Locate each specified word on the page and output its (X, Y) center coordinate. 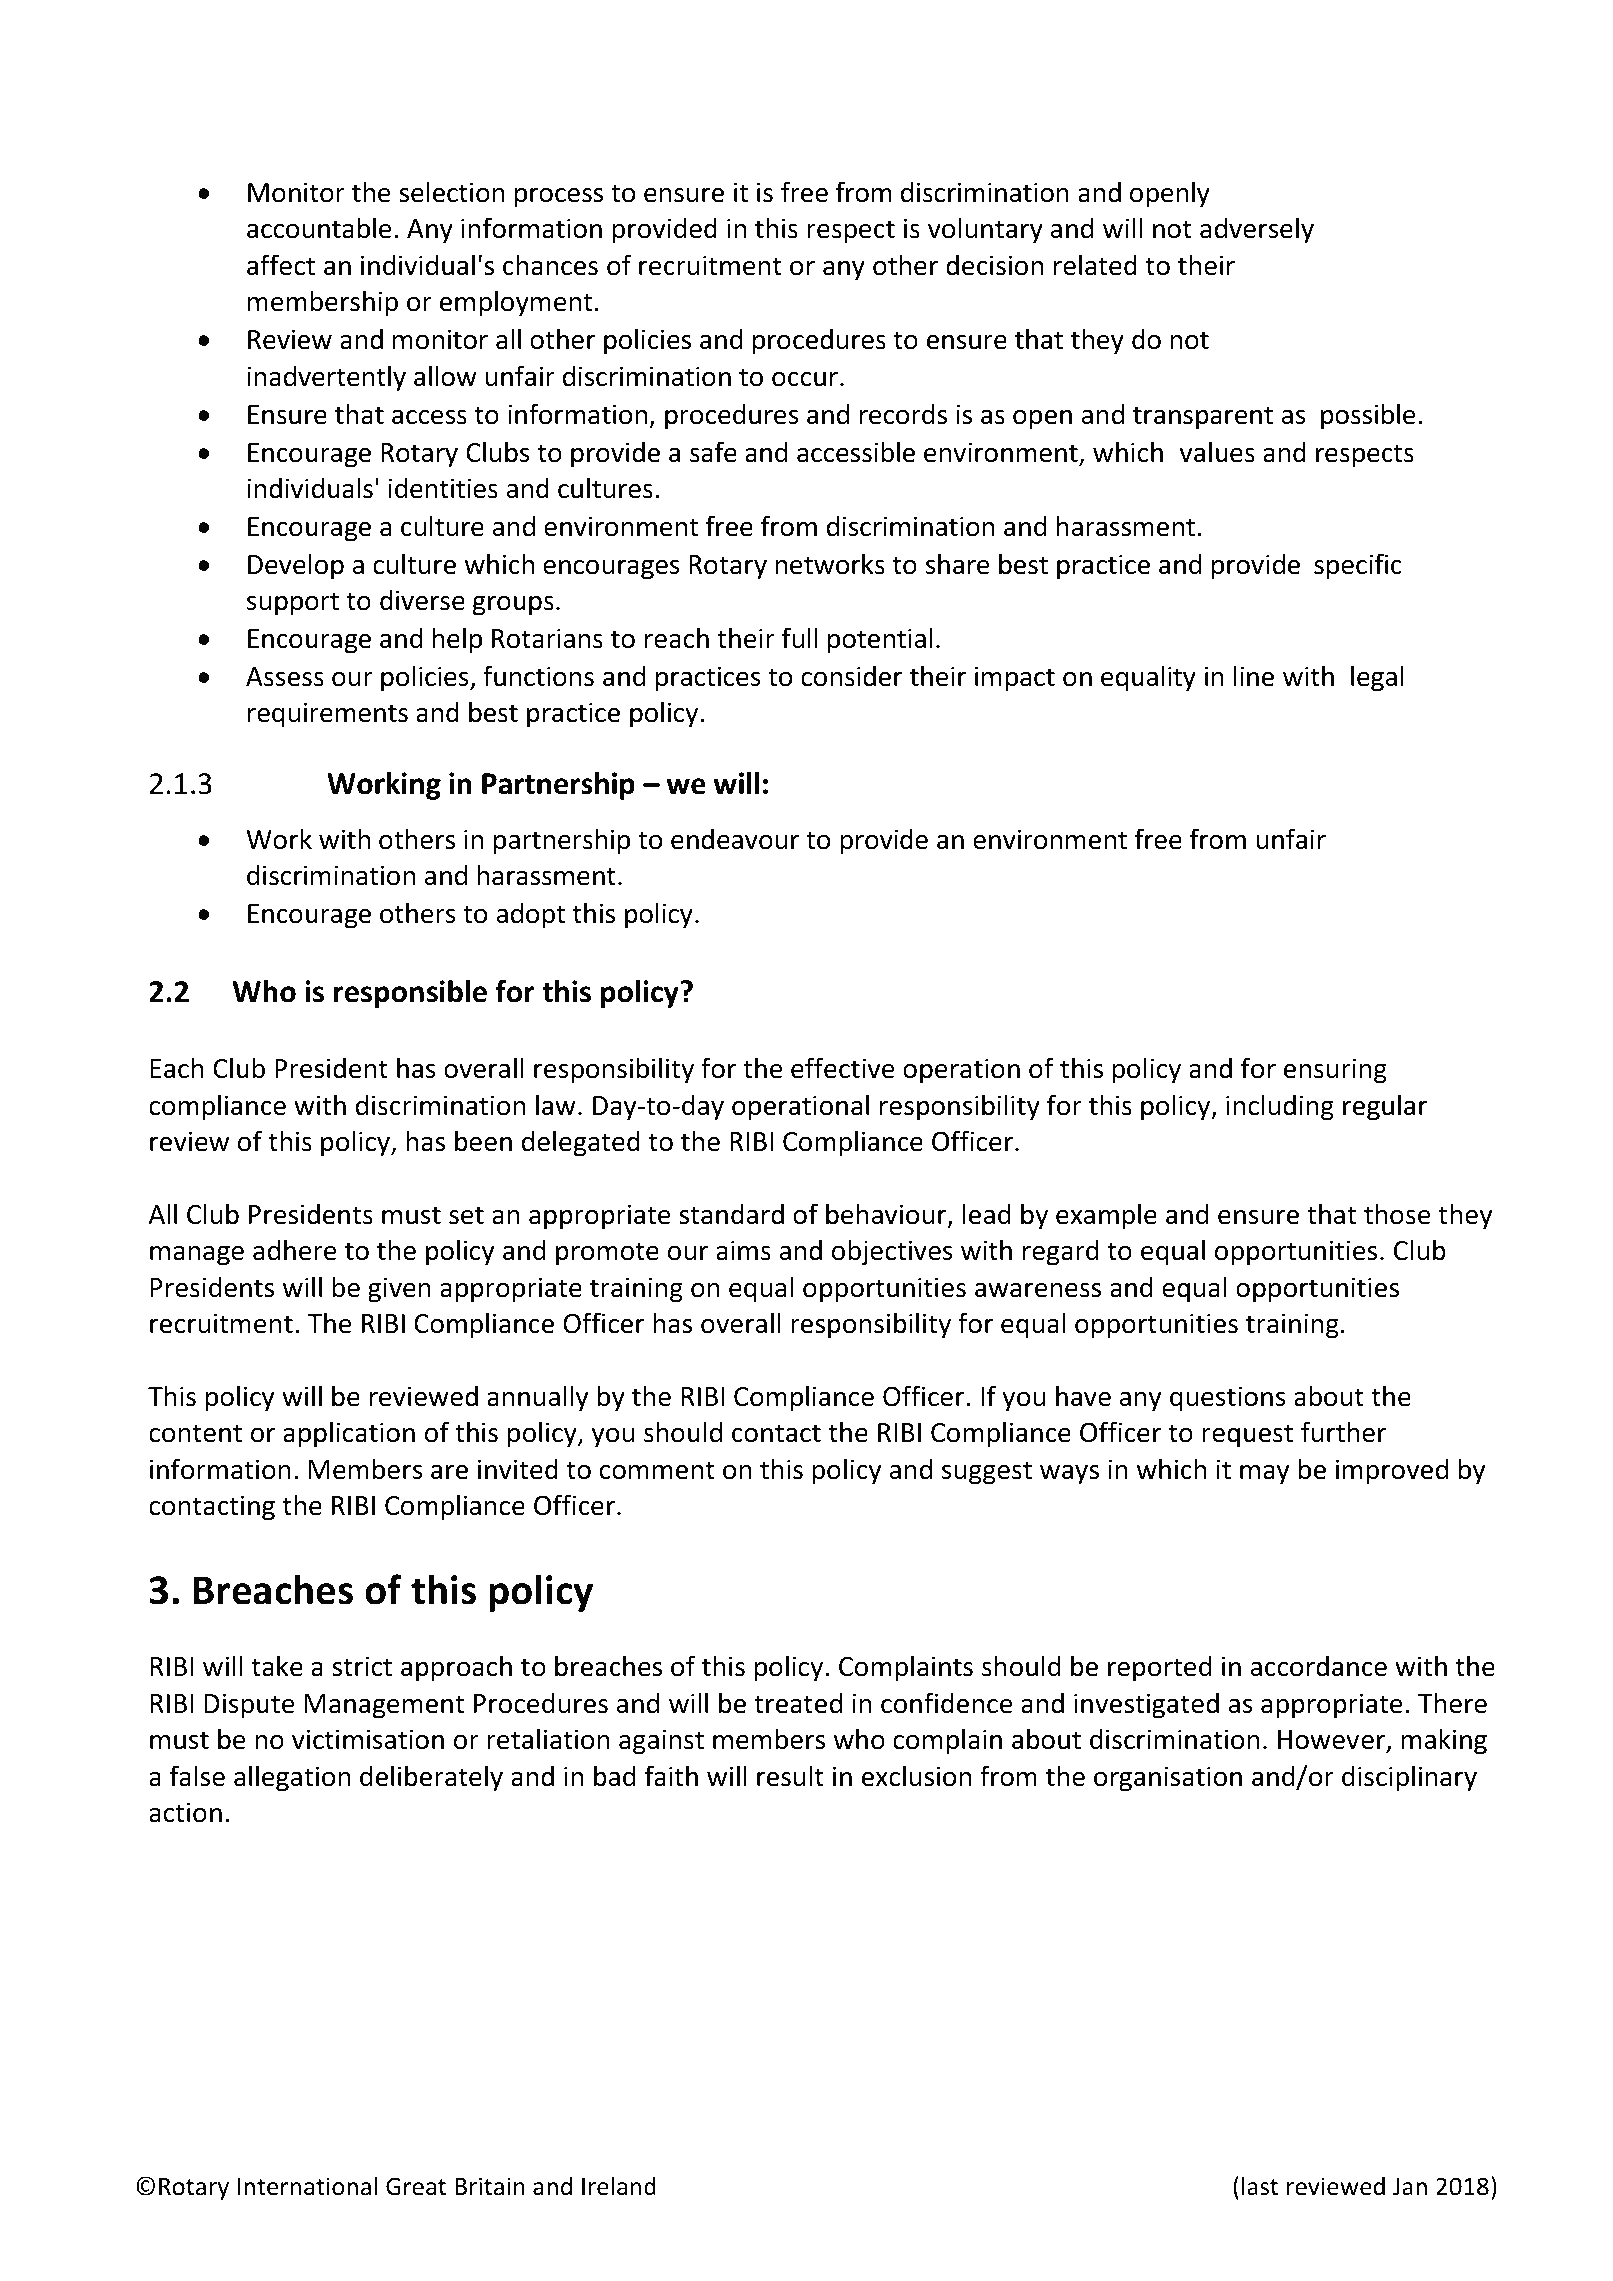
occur (805, 379)
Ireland (619, 2186)
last (1260, 2186)
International (307, 2186)
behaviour (887, 1215)
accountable (319, 228)
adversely (1257, 230)
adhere (294, 1250)
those (1397, 1214)
